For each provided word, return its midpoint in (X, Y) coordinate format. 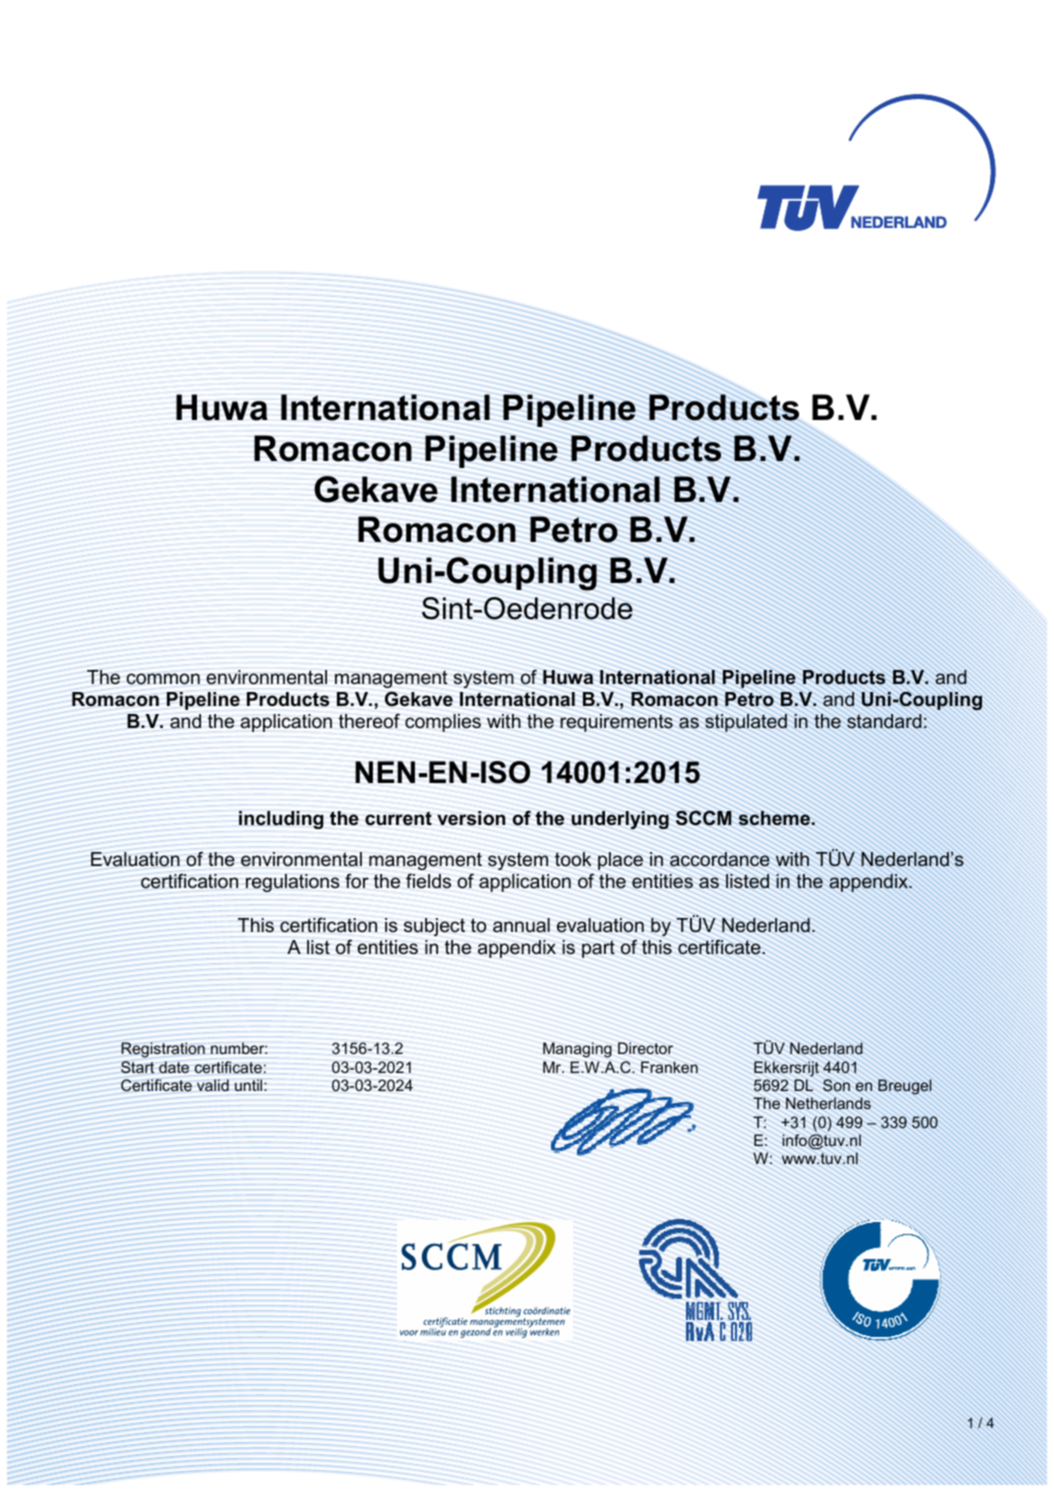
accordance (720, 859)
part (598, 949)
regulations (293, 883)
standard (884, 721)
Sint (448, 608)
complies (443, 723)
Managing (577, 1050)
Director (645, 1048)
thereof (369, 721)
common (163, 679)
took (573, 859)
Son (836, 1085)
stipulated (746, 723)
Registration (163, 1050)
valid (213, 1085)
